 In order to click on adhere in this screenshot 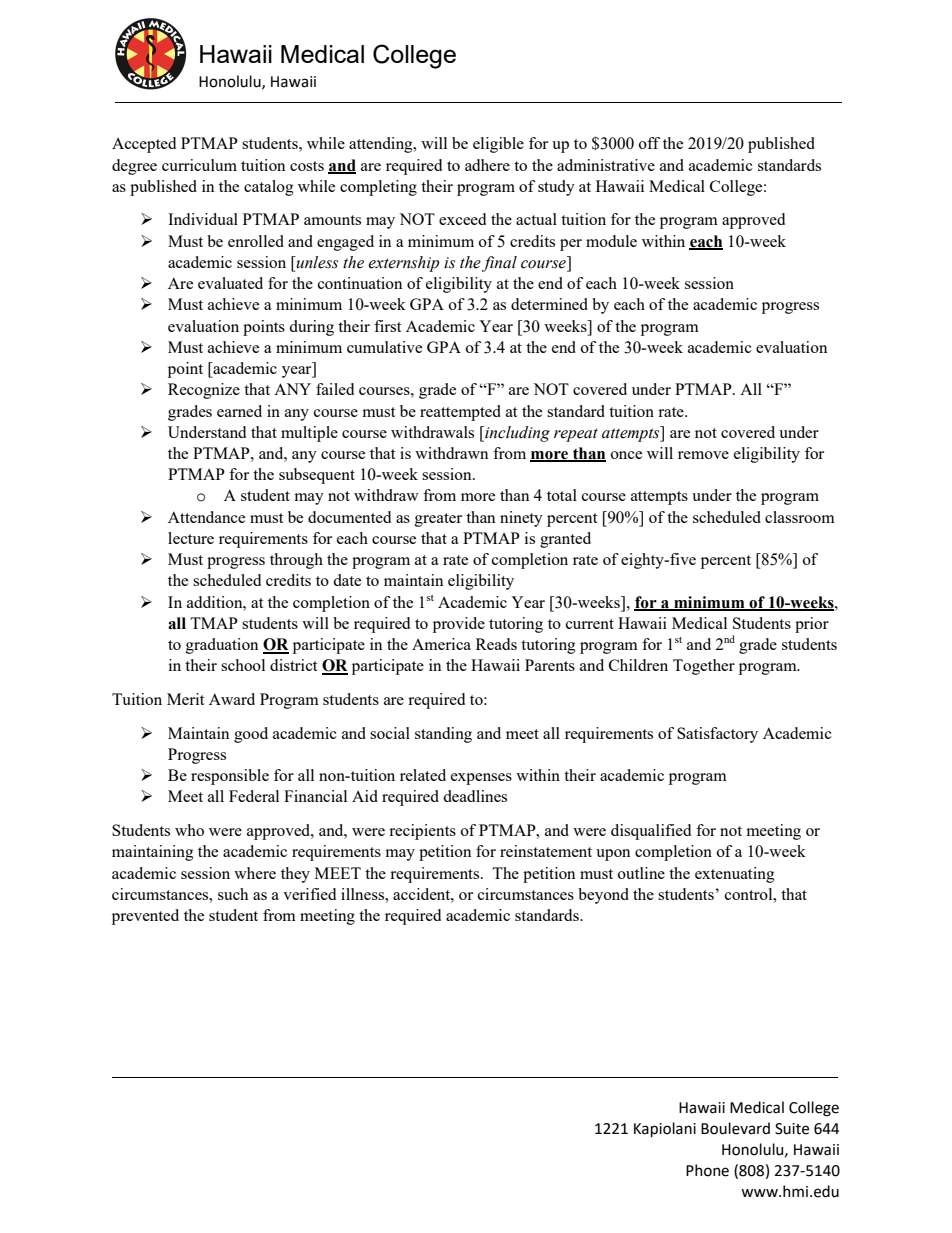, I will do `click(487, 165)`.
